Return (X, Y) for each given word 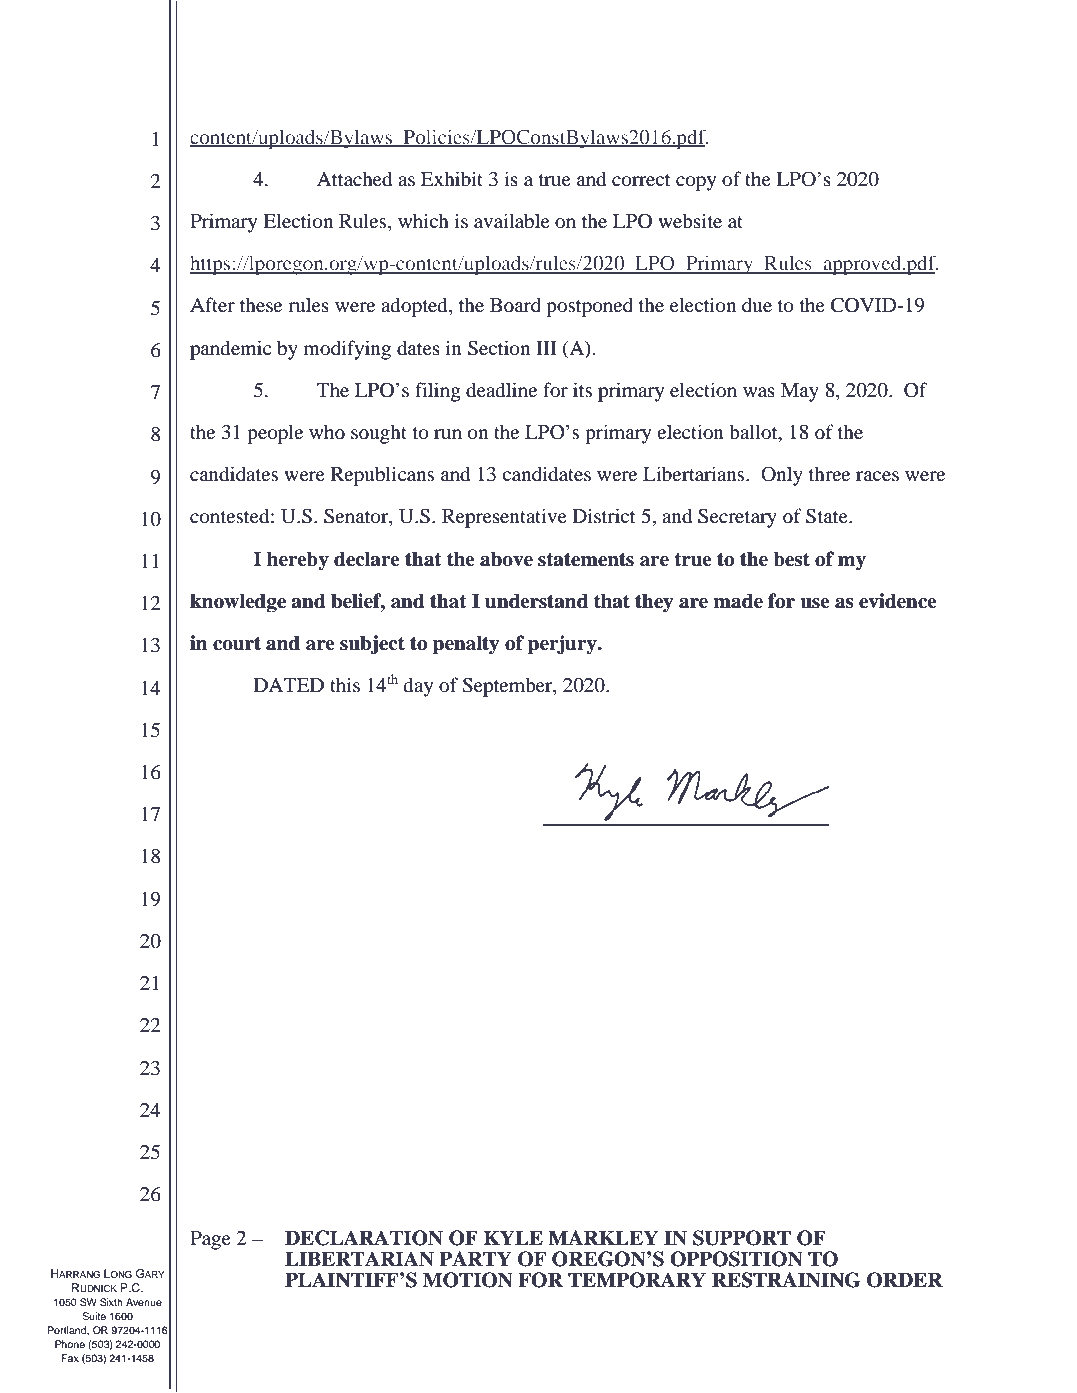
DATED (289, 685)
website (690, 220)
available (512, 221)
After (212, 304)
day (418, 687)
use (815, 603)
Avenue (144, 1302)
